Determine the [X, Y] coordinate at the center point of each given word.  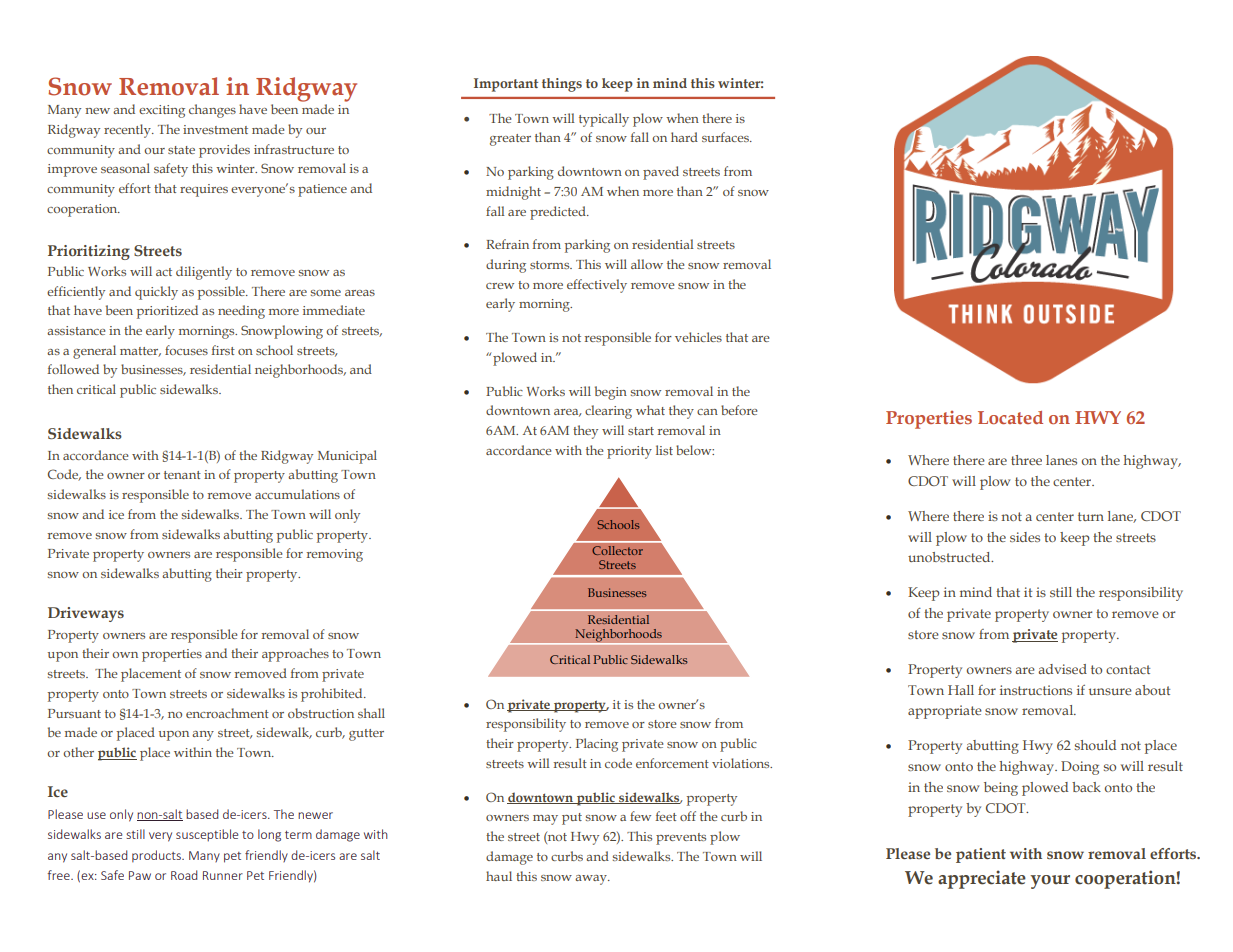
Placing [597, 745]
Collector [617, 550]
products [157, 856]
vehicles [698, 337]
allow [647, 264]
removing [335, 555]
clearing [608, 412]
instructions [1036, 690]
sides [1025, 537]
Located [1010, 417]
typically [604, 120]
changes [212, 111]
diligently [204, 273]
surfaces [726, 137]
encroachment [227, 713]
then [60, 389]
